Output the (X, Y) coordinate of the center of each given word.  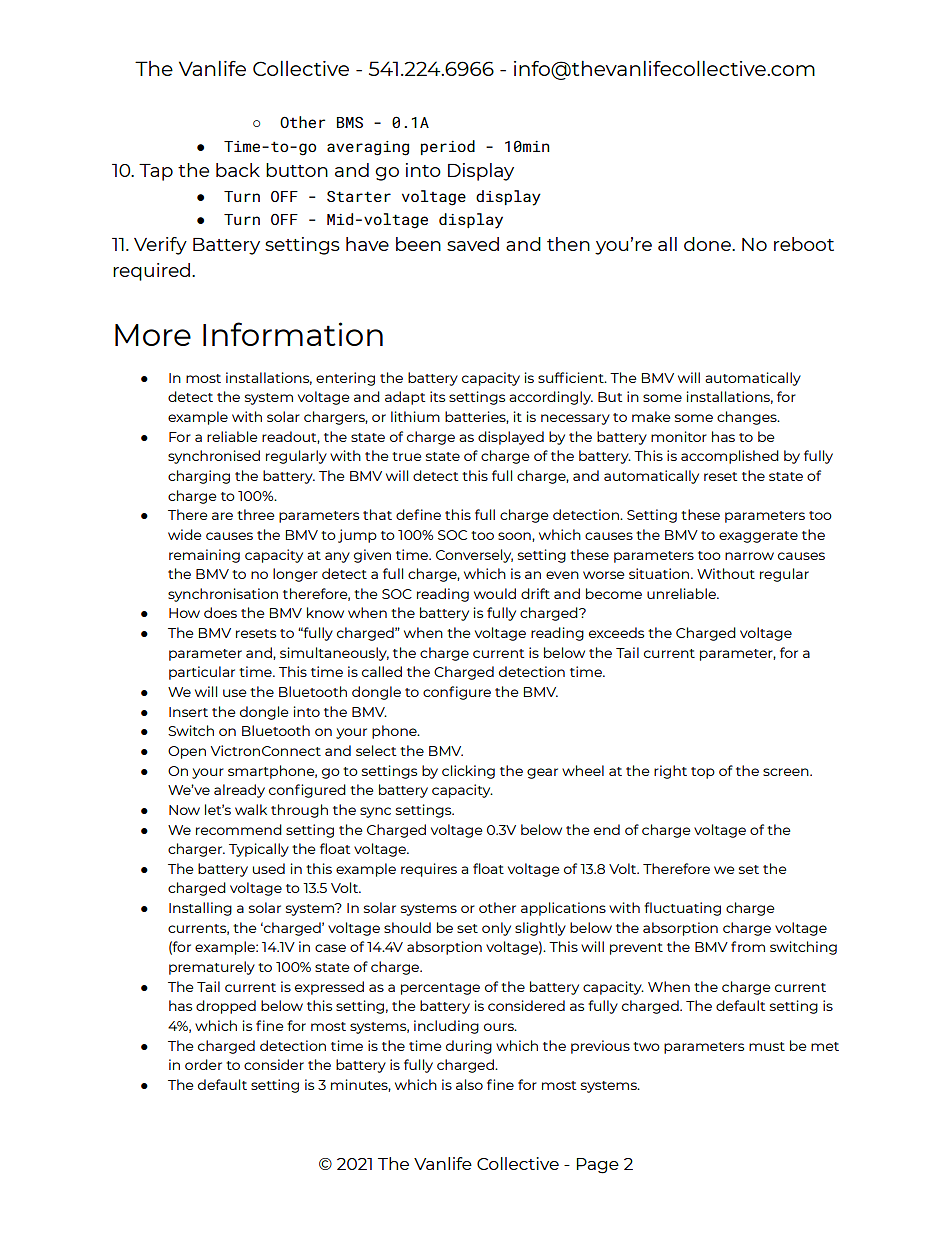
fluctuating (682, 909)
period (448, 147)
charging (199, 477)
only (496, 929)
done (708, 244)
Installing (200, 909)
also (469, 1084)
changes (748, 418)
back (238, 170)
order (203, 1064)
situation (660, 573)
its (437, 396)
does (220, 612)
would (495, 593)
